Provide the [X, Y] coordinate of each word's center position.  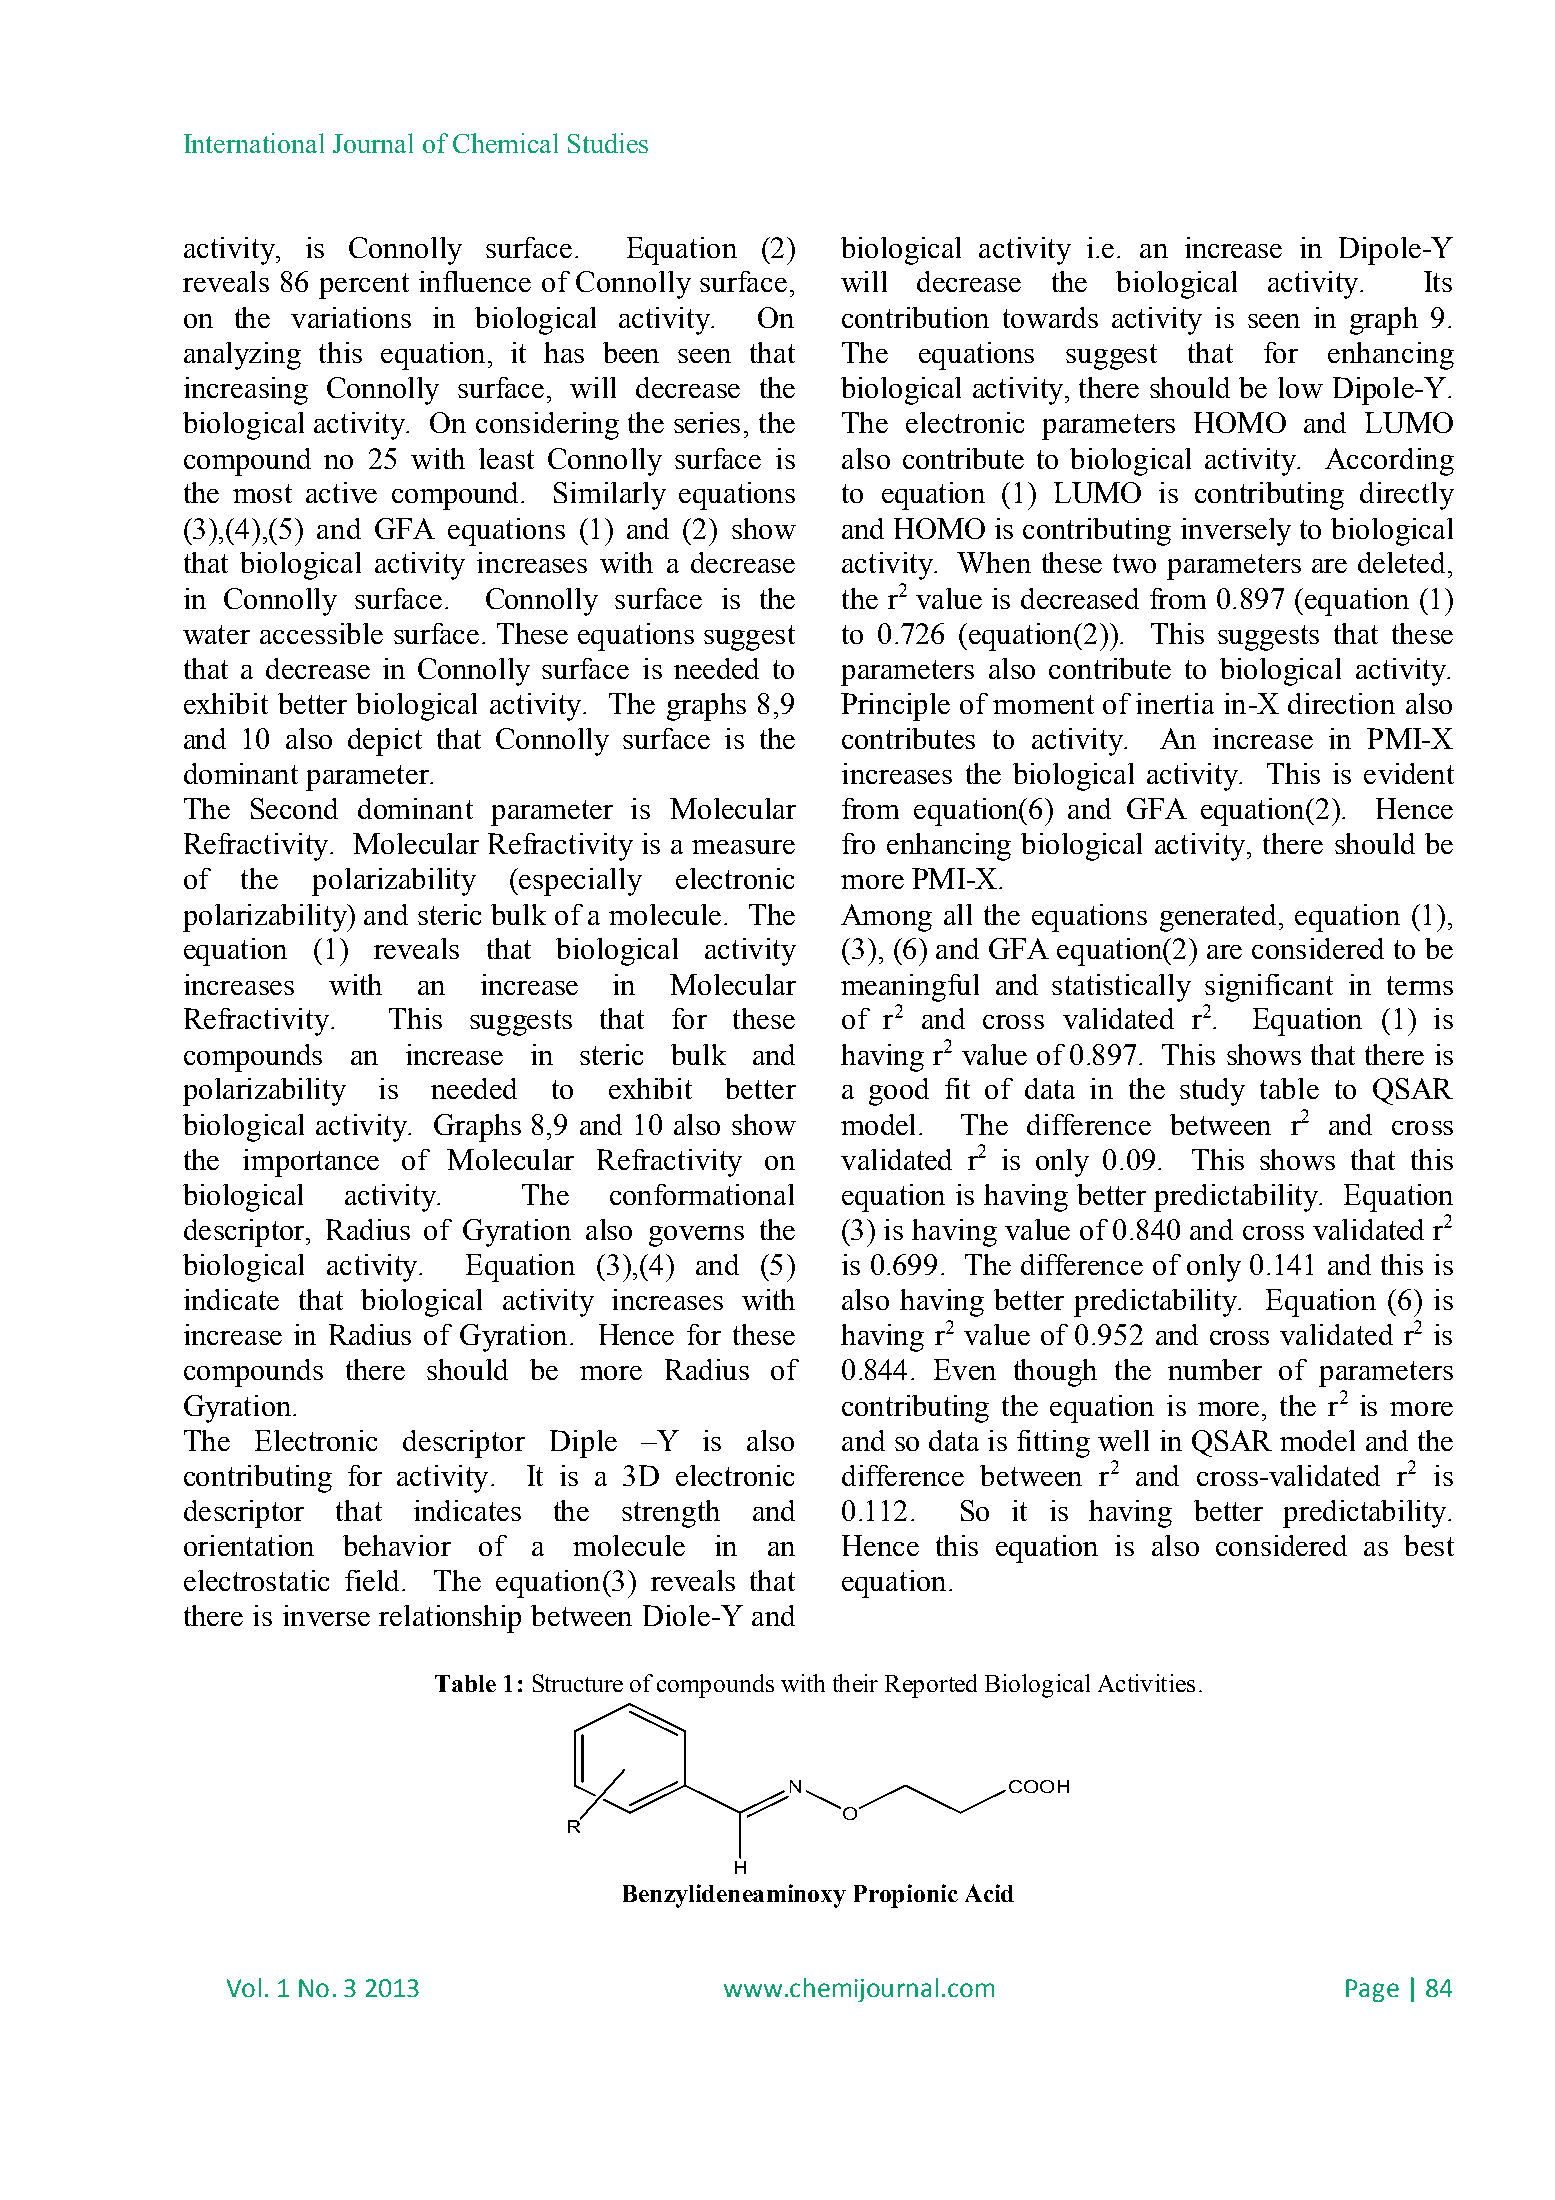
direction [1341, 703]
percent [364, 286]
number [1215, 1369]
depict [385, 742]
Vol [244, 1987]
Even [965, 1369]
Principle [895, 707]
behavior [397, 1545]
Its [1438, 281]
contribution [915, 317]
